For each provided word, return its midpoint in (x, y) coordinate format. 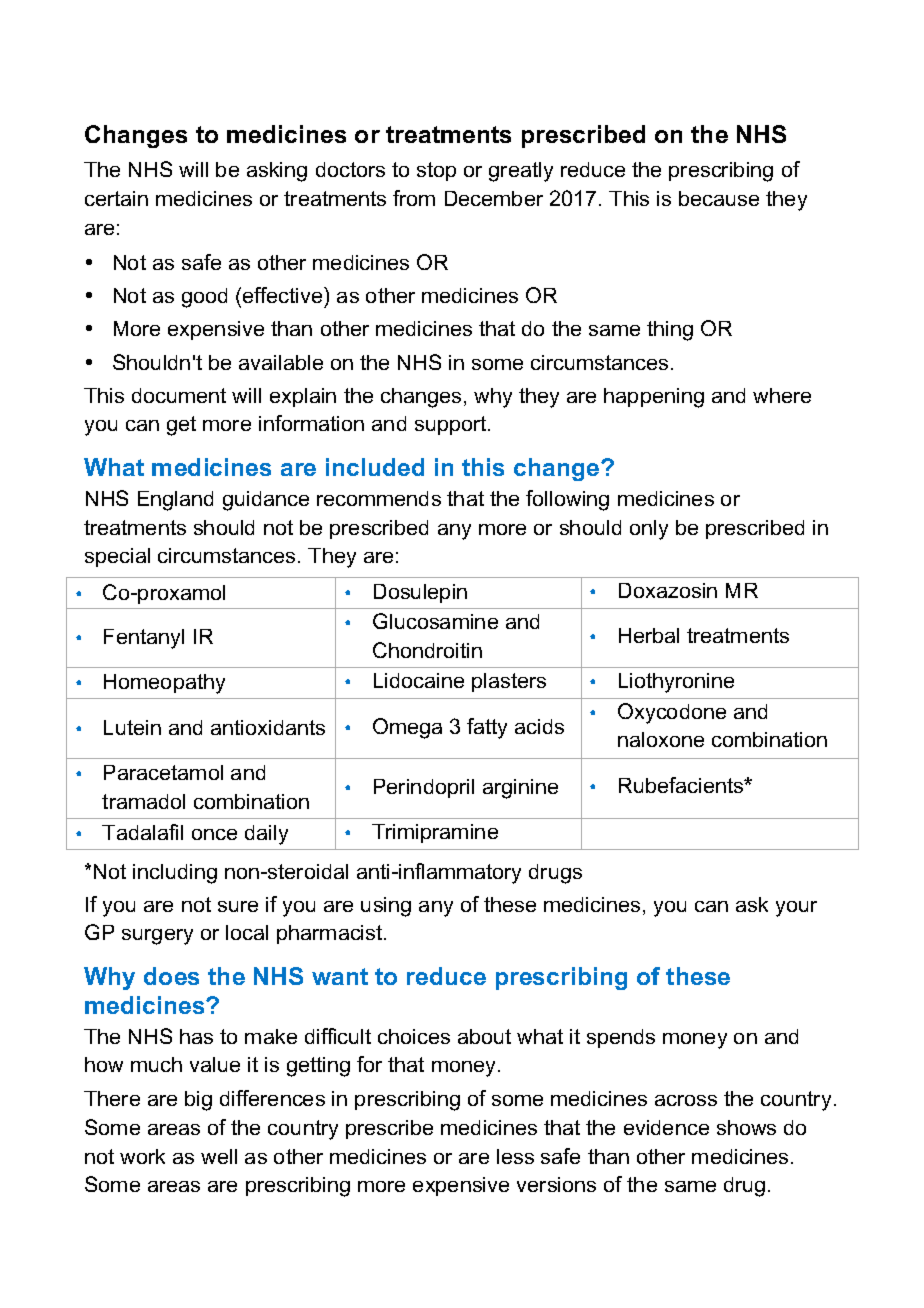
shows (746, 1127)
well (219, 1156)
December (494, 198)
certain (116, 198)
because (719, 198)
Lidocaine (419, 680)
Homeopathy (164, 684)
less (515, 1156)
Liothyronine (676, 683)
